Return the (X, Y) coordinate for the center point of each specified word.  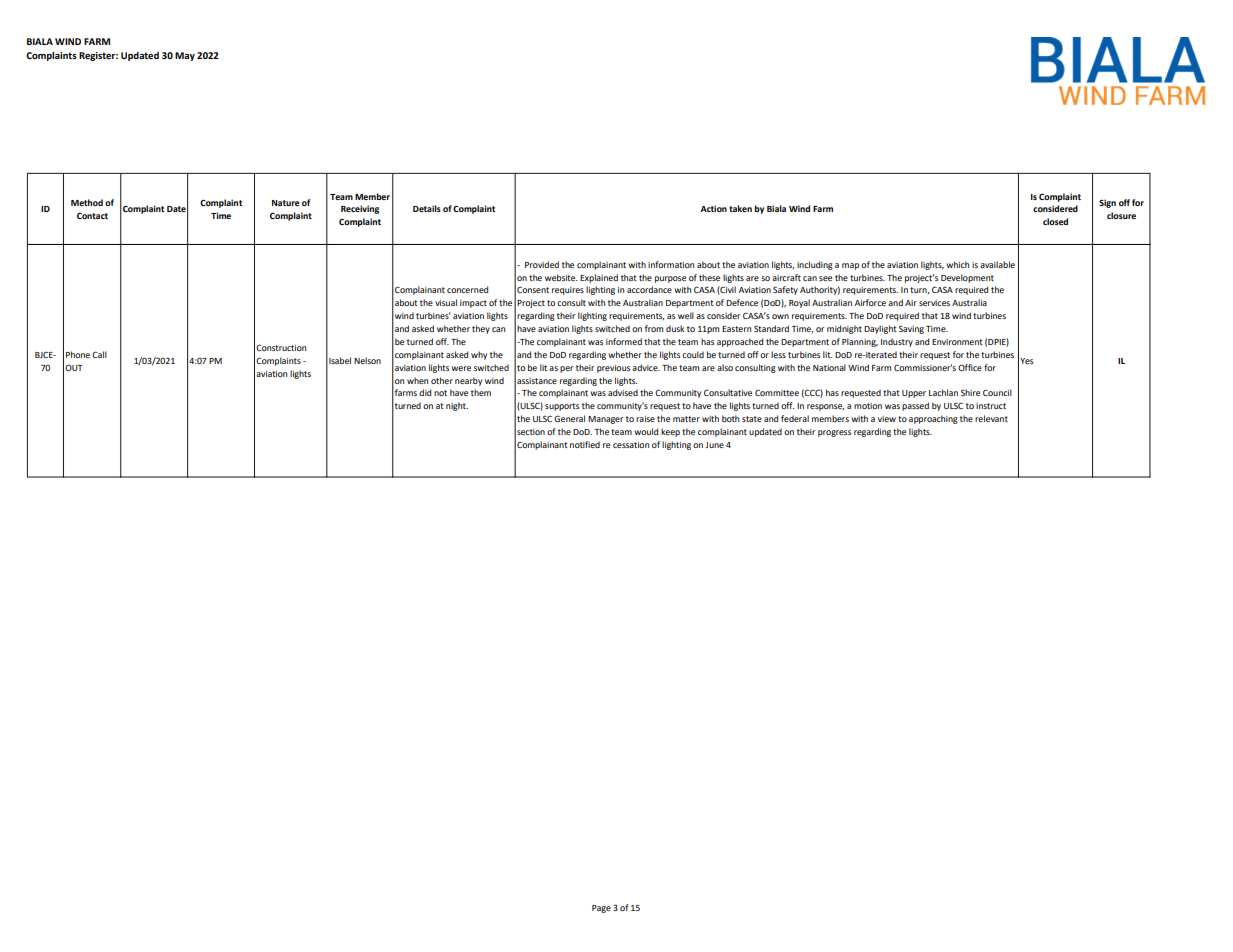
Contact (92, 215)
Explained (599, 278)
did (425, 392)
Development (967, 278)
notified (585, 444)
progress (834, 433)
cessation (631, 445)
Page (601, 909)
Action (713, 208)
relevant (991, 418)
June (714, 445)
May (185, 56)
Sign (1107, 203)
